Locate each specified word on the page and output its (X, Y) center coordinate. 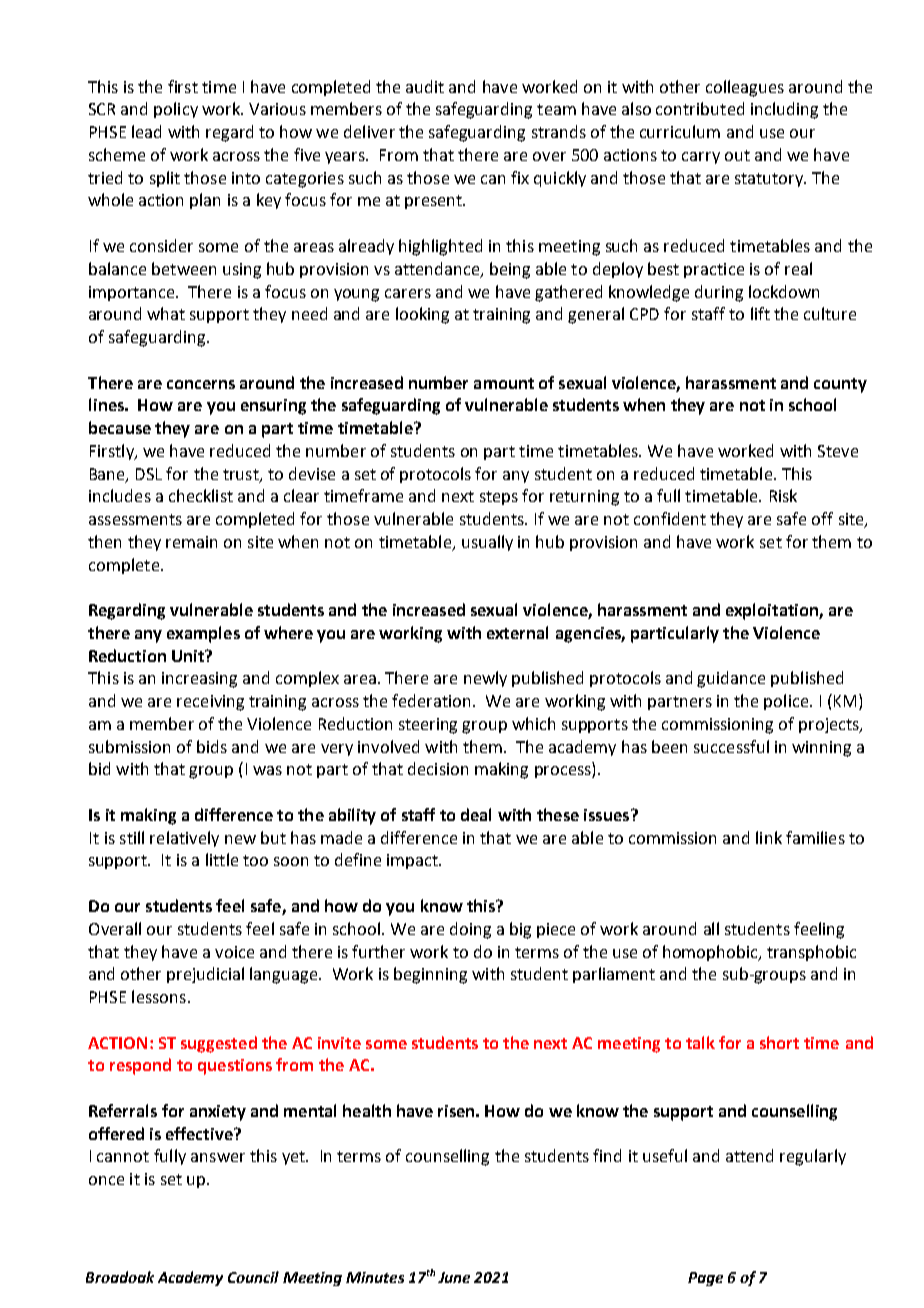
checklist (201, 495)
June (454, 1277)
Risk (783, 495)
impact (414, 861)
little (222, 859)
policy (176, 110)
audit (425, 86)
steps (499, 498)
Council (253, 1277)
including (784, 110)
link (769, 837)
